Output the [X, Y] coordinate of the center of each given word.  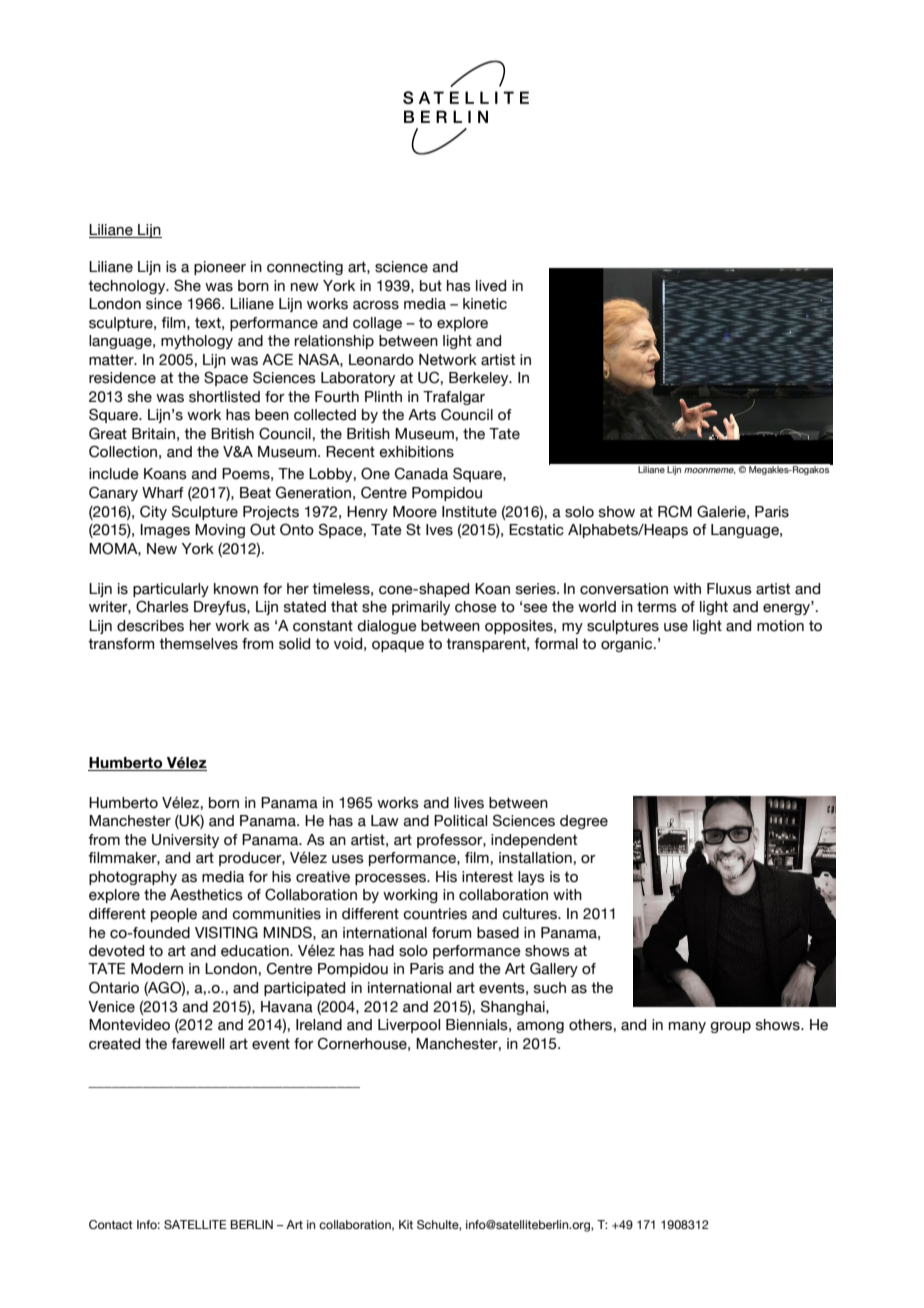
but [431, 286]
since [164, 304]
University [185, 841]
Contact [111, 1224]
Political [460, 821]
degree [584, 822]
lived [491, 286]
